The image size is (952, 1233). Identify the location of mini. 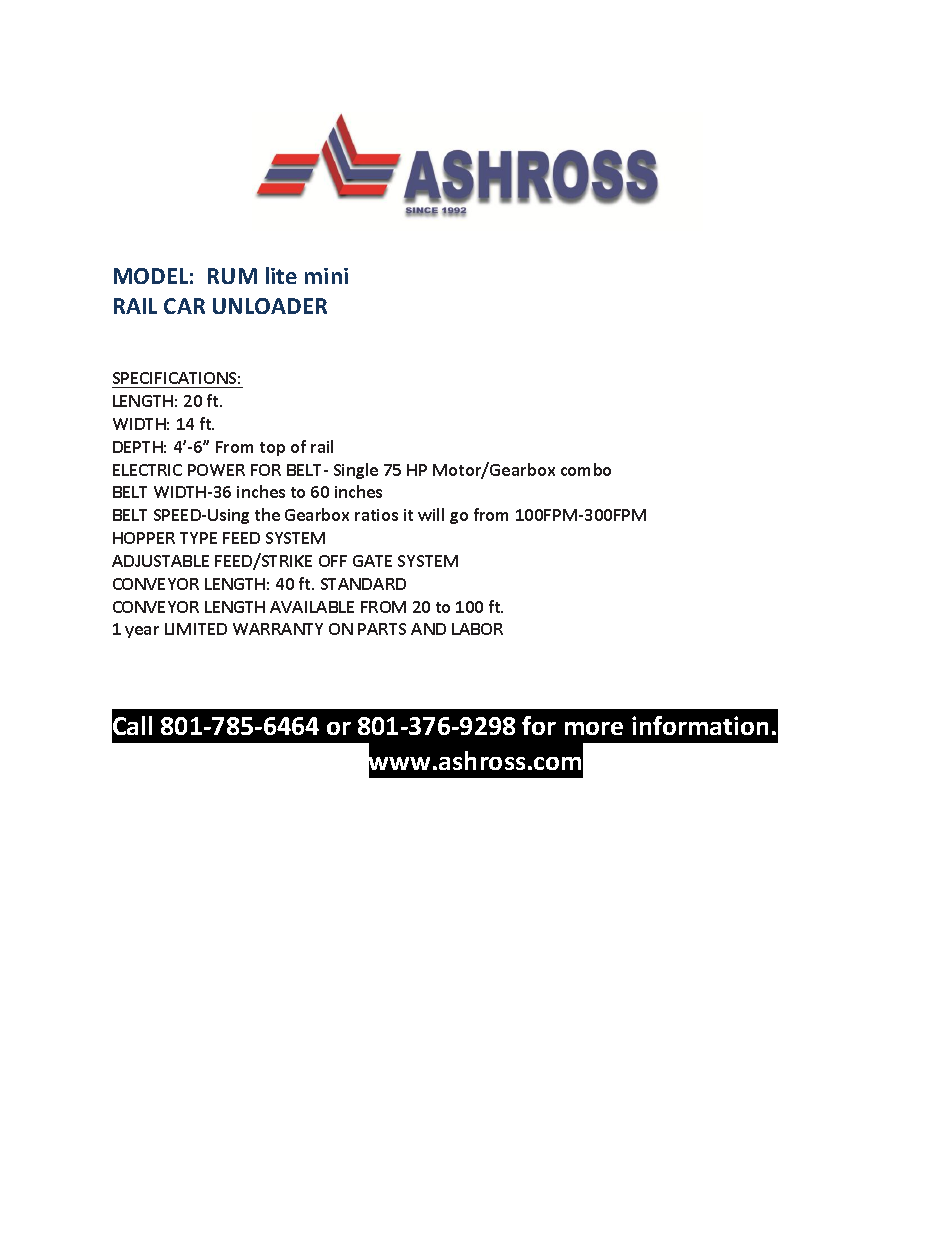
(326, 276).
